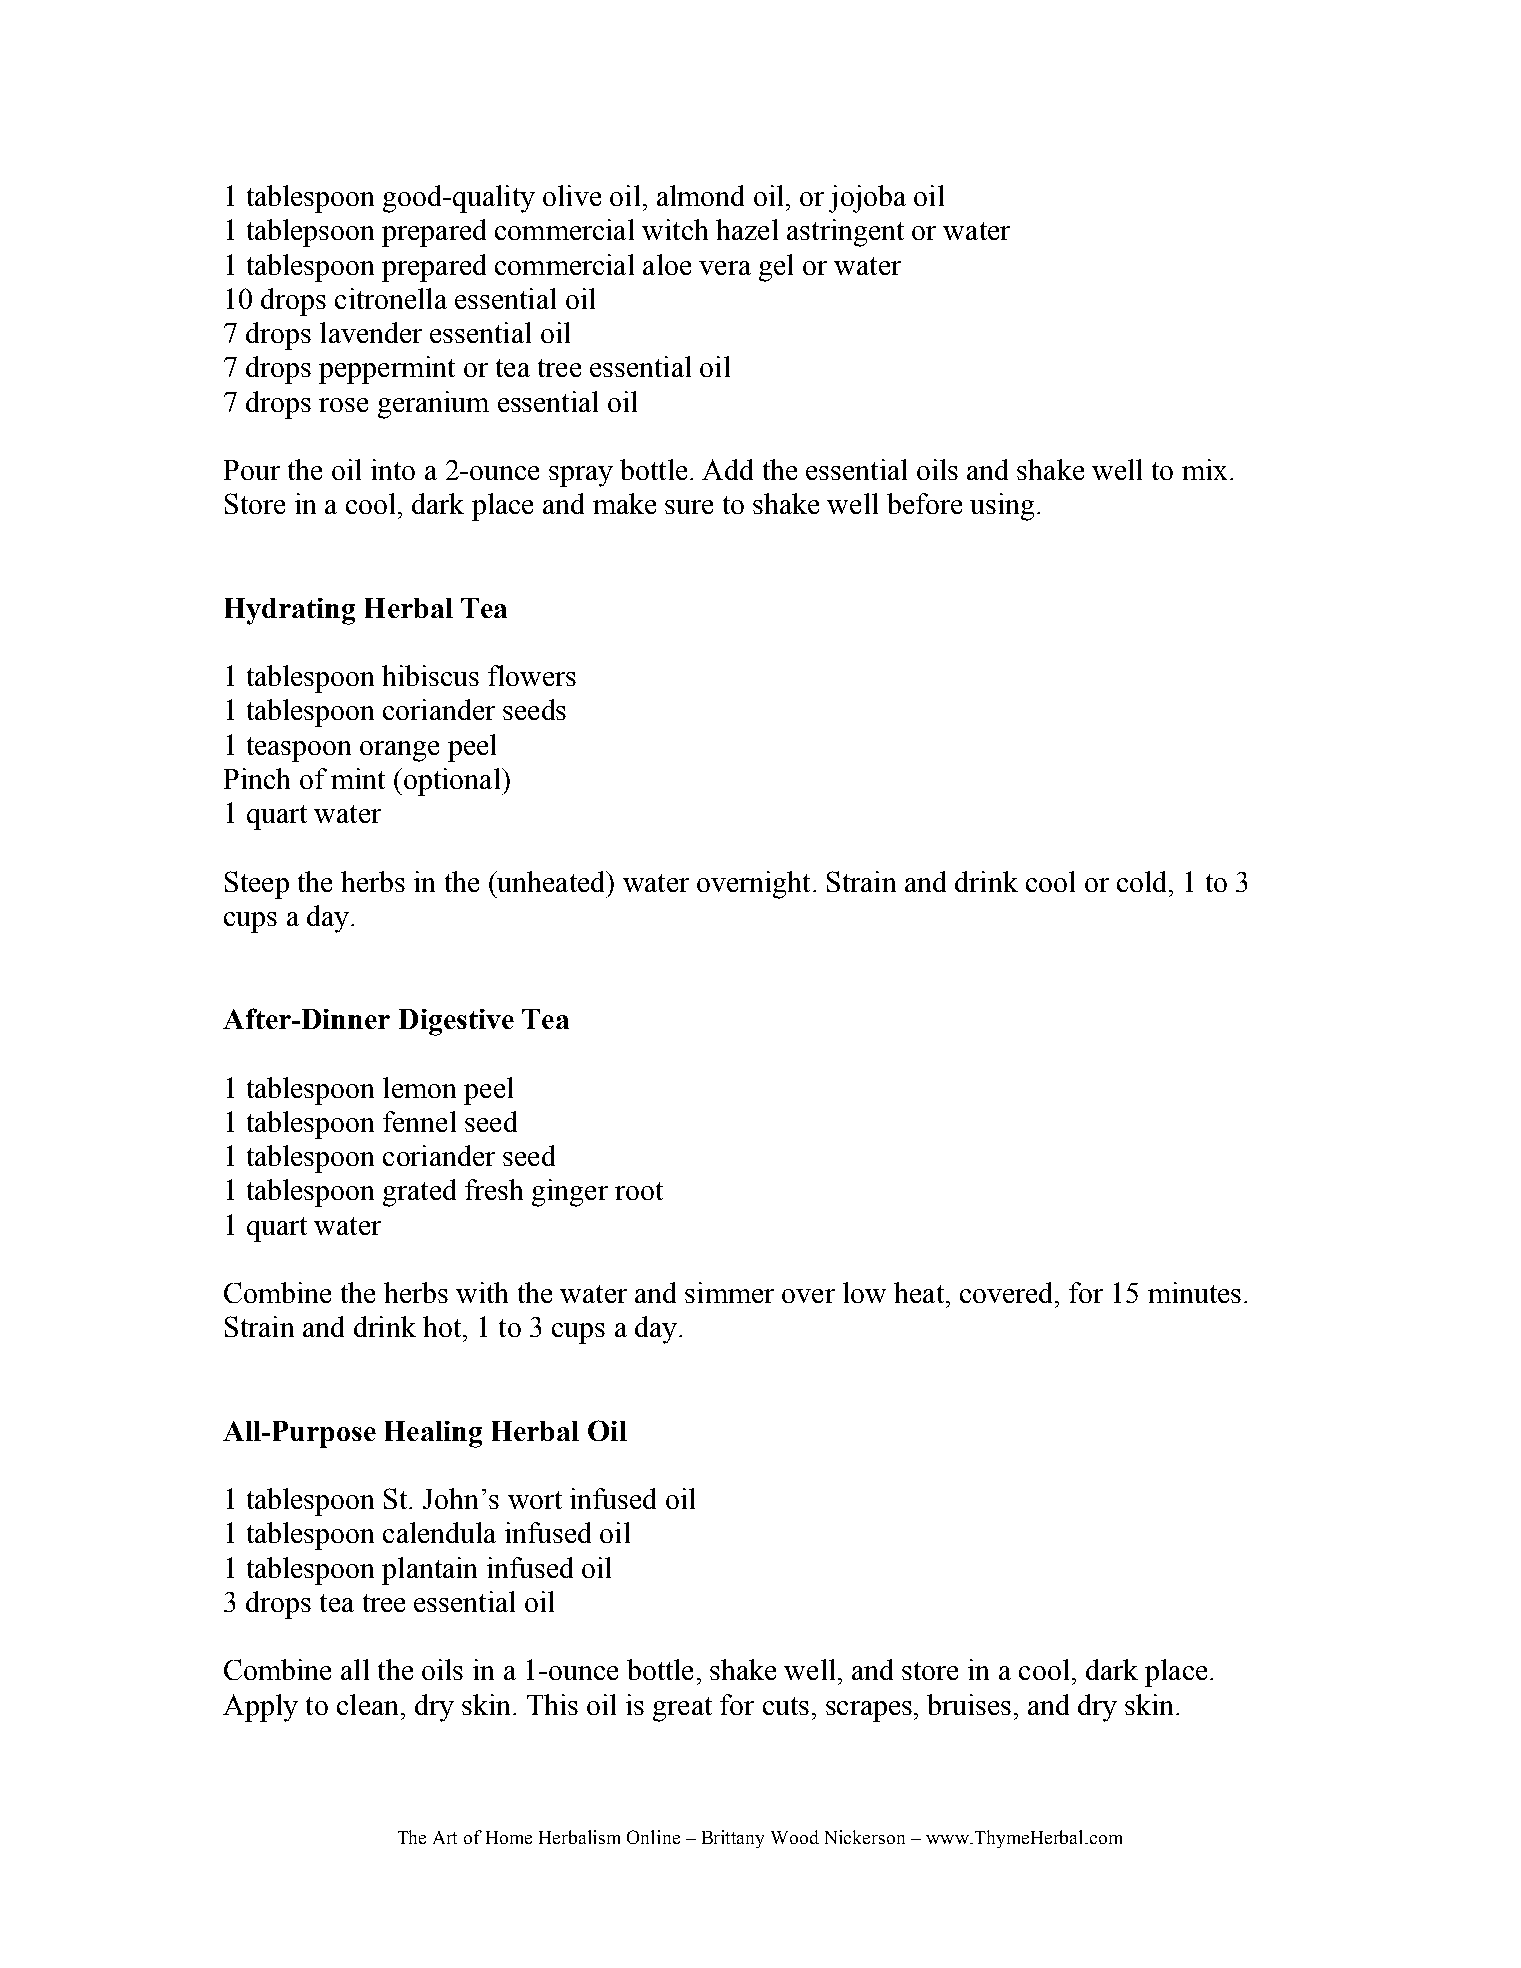 This image has width=1521, height=1968. Describe the element at coordinates (456, 1022) in the image. I see `Digestive` at that location.
